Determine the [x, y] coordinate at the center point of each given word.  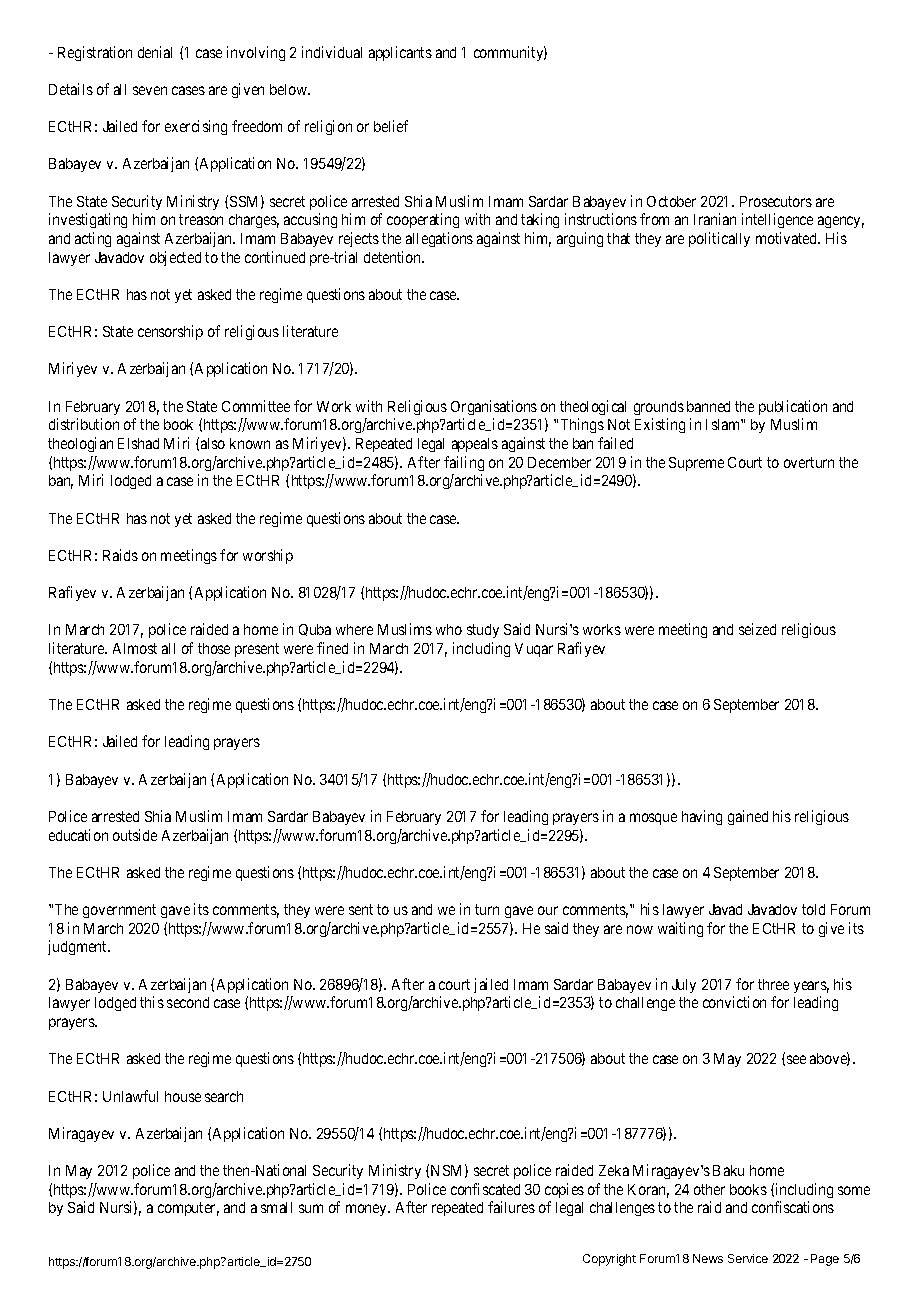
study [483, 631]
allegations [439, 239]
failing [464, 463]
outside [135, 835]
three [773, 984]
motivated [788, 238]
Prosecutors [776, 201]
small [276, 1207]
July [684, 986]
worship [268, 556]
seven [150, 90]
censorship [170, 332]
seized [757, 629]
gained [748, 817]
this [152, 1002]
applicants [400, 53]
